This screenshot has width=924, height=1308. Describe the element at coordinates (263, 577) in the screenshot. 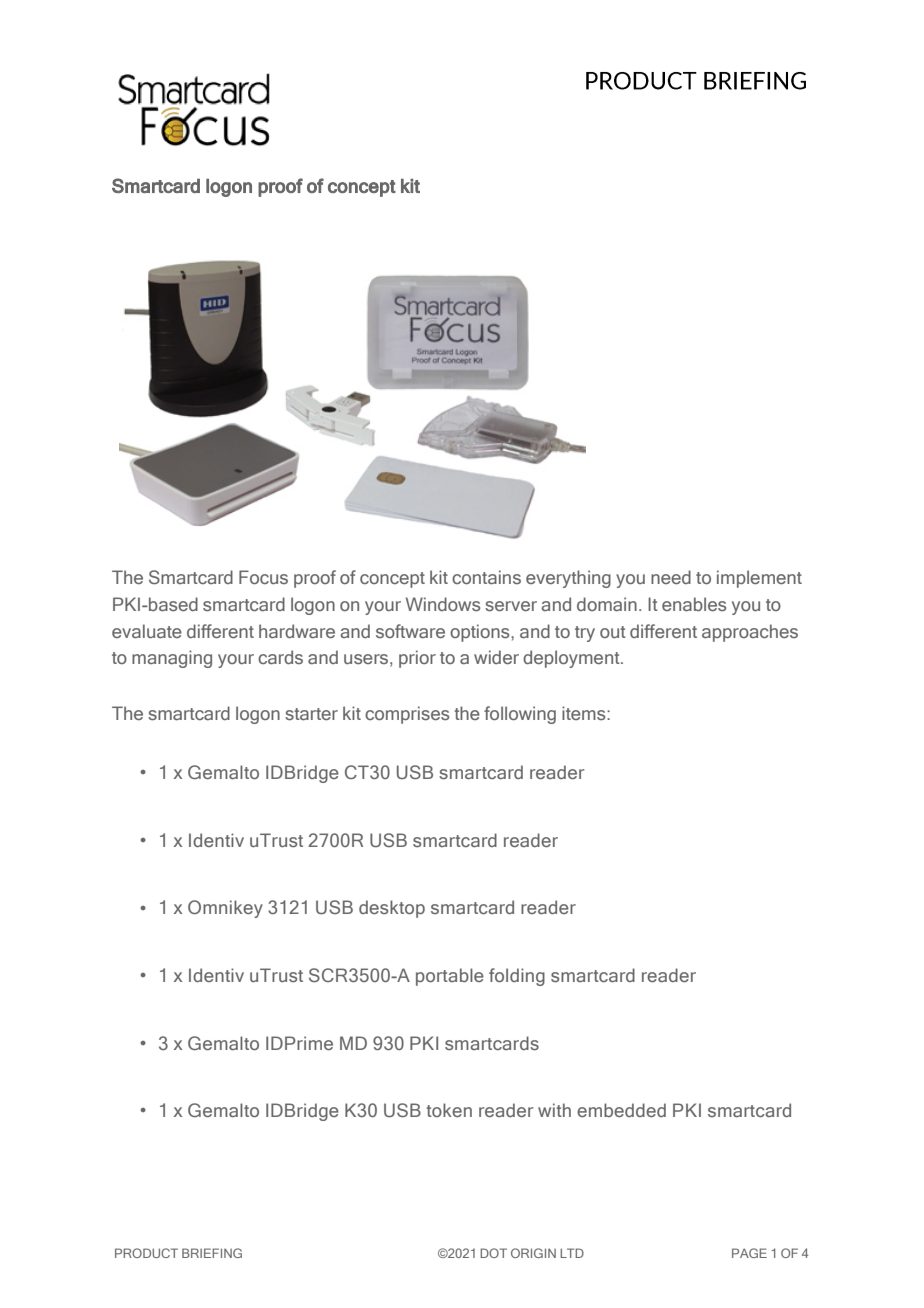

I see `Focus` at that location.
